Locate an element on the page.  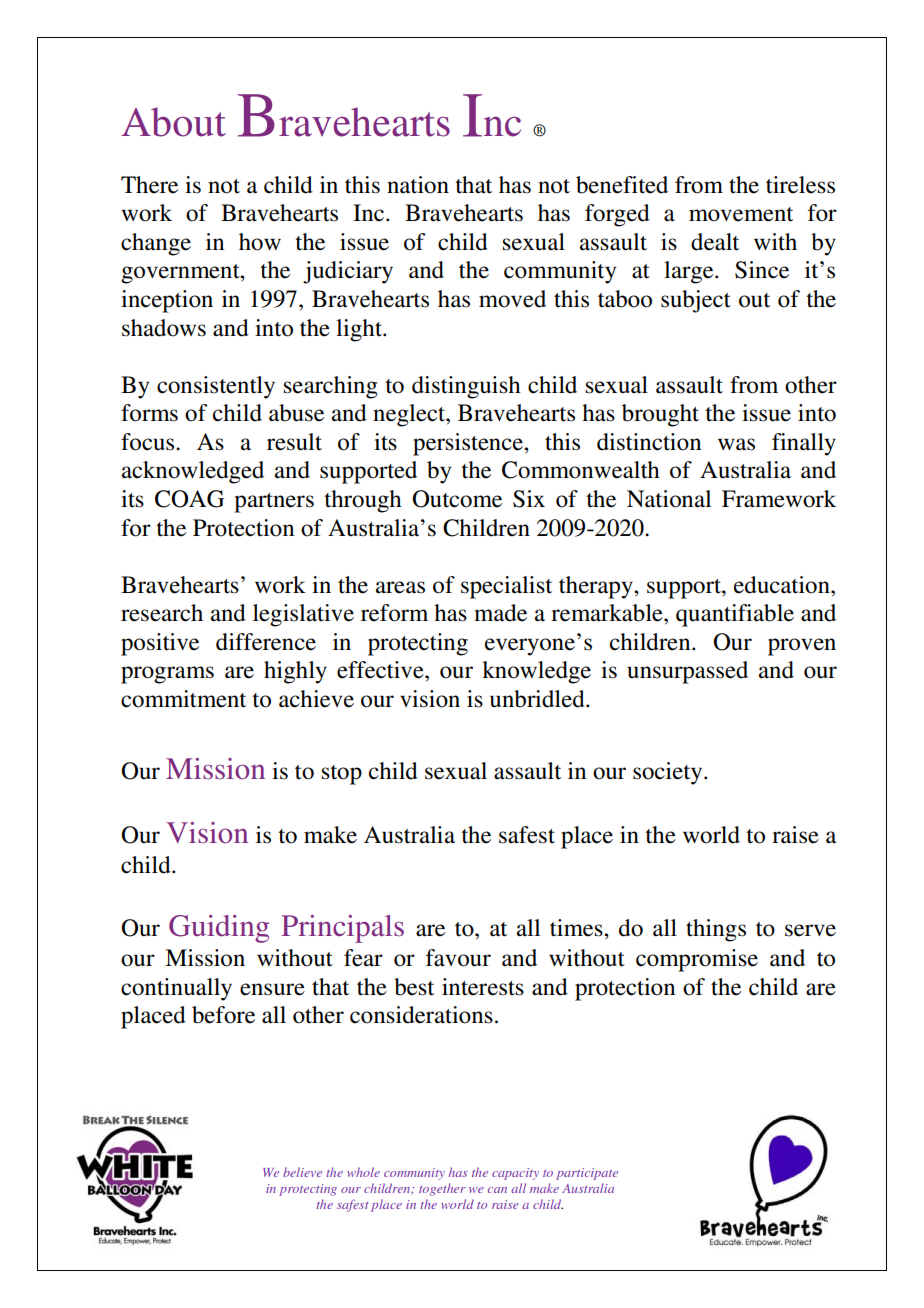
capacity is located at coordinates (515, 1174).
